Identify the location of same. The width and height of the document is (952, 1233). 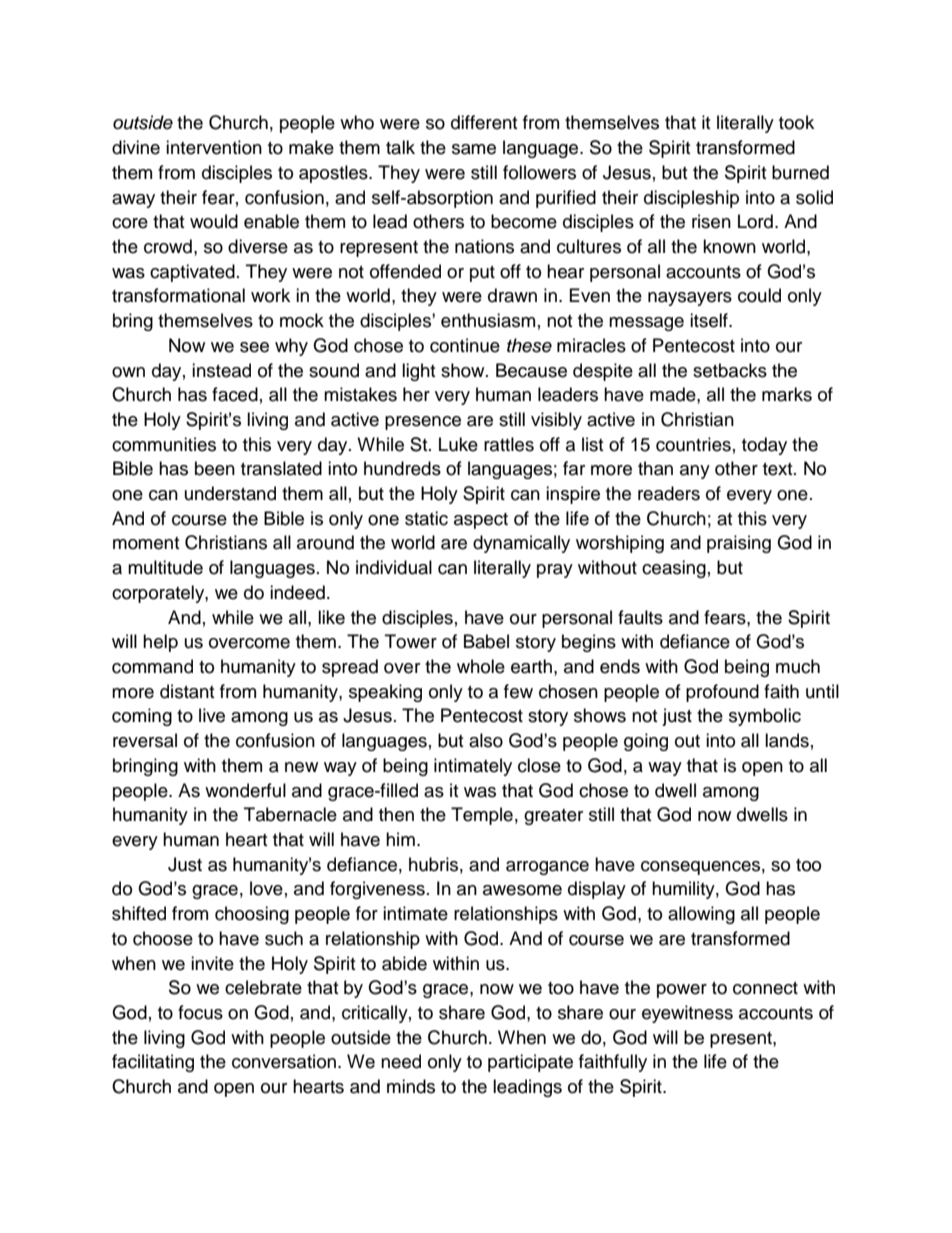
(474, 149).
